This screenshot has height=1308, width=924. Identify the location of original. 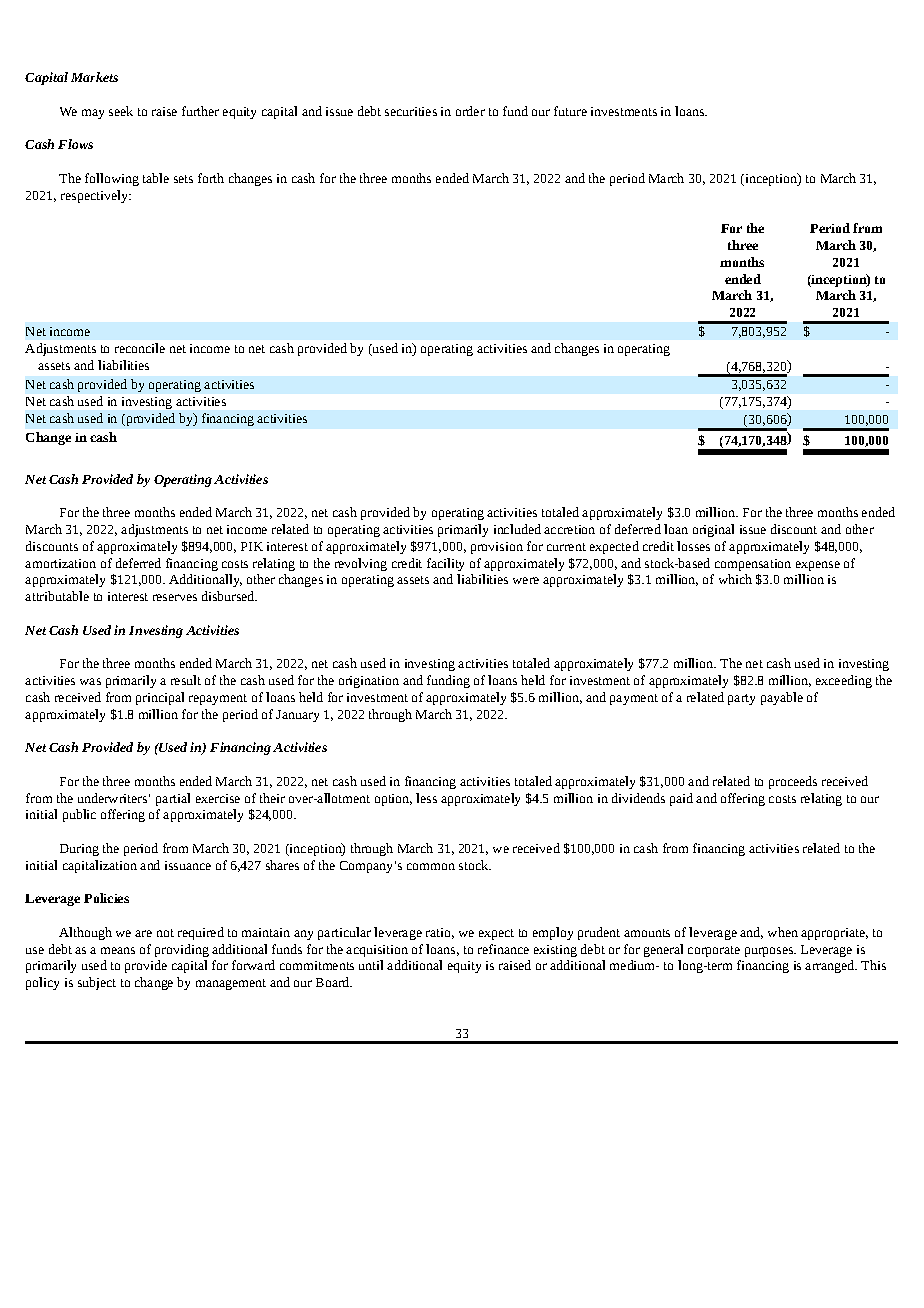
(713, 530).
